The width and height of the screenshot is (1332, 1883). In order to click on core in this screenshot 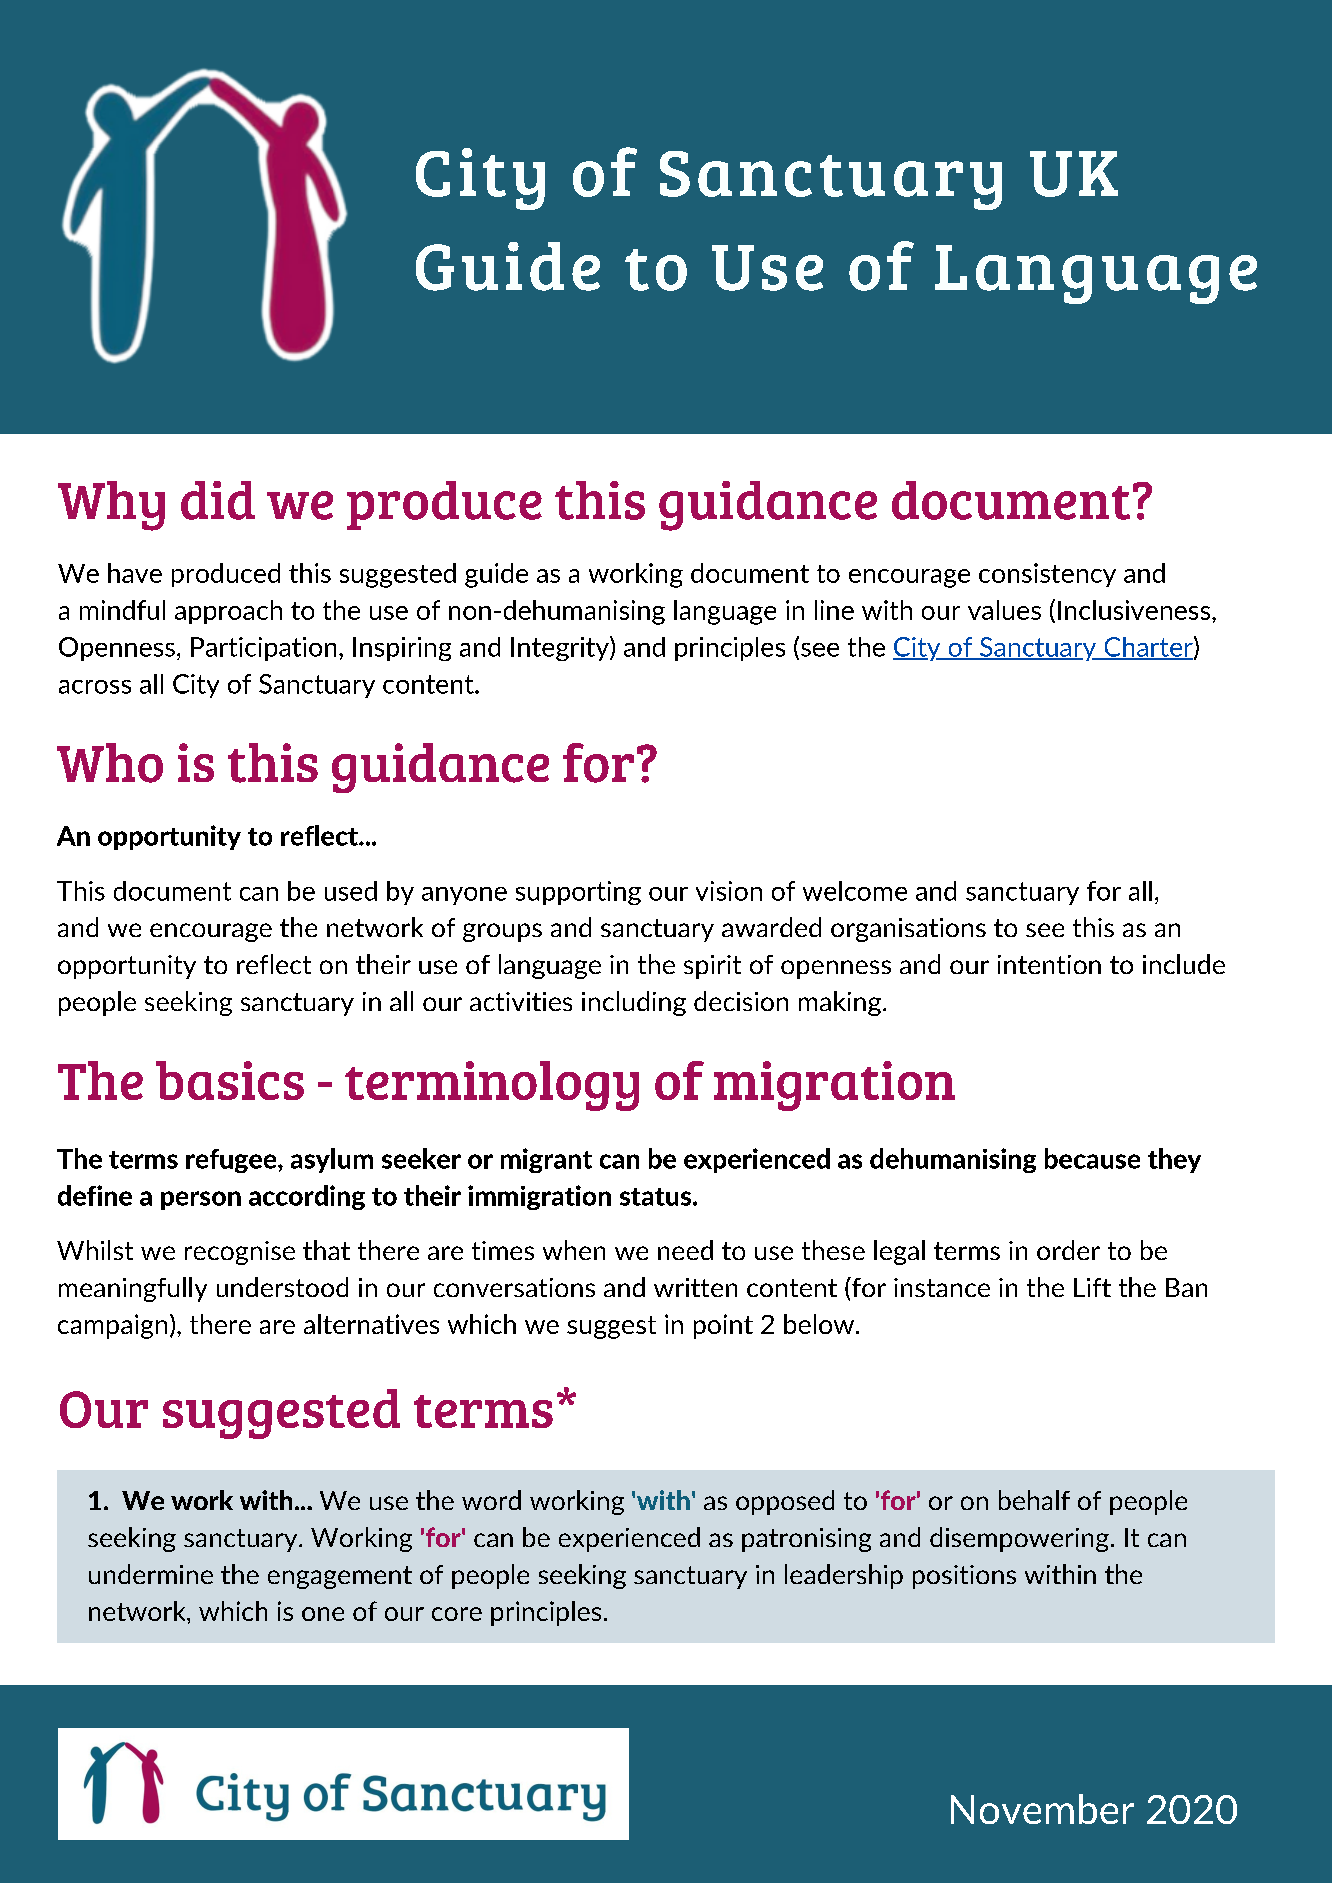, I will do `click(457, 1614)`.
